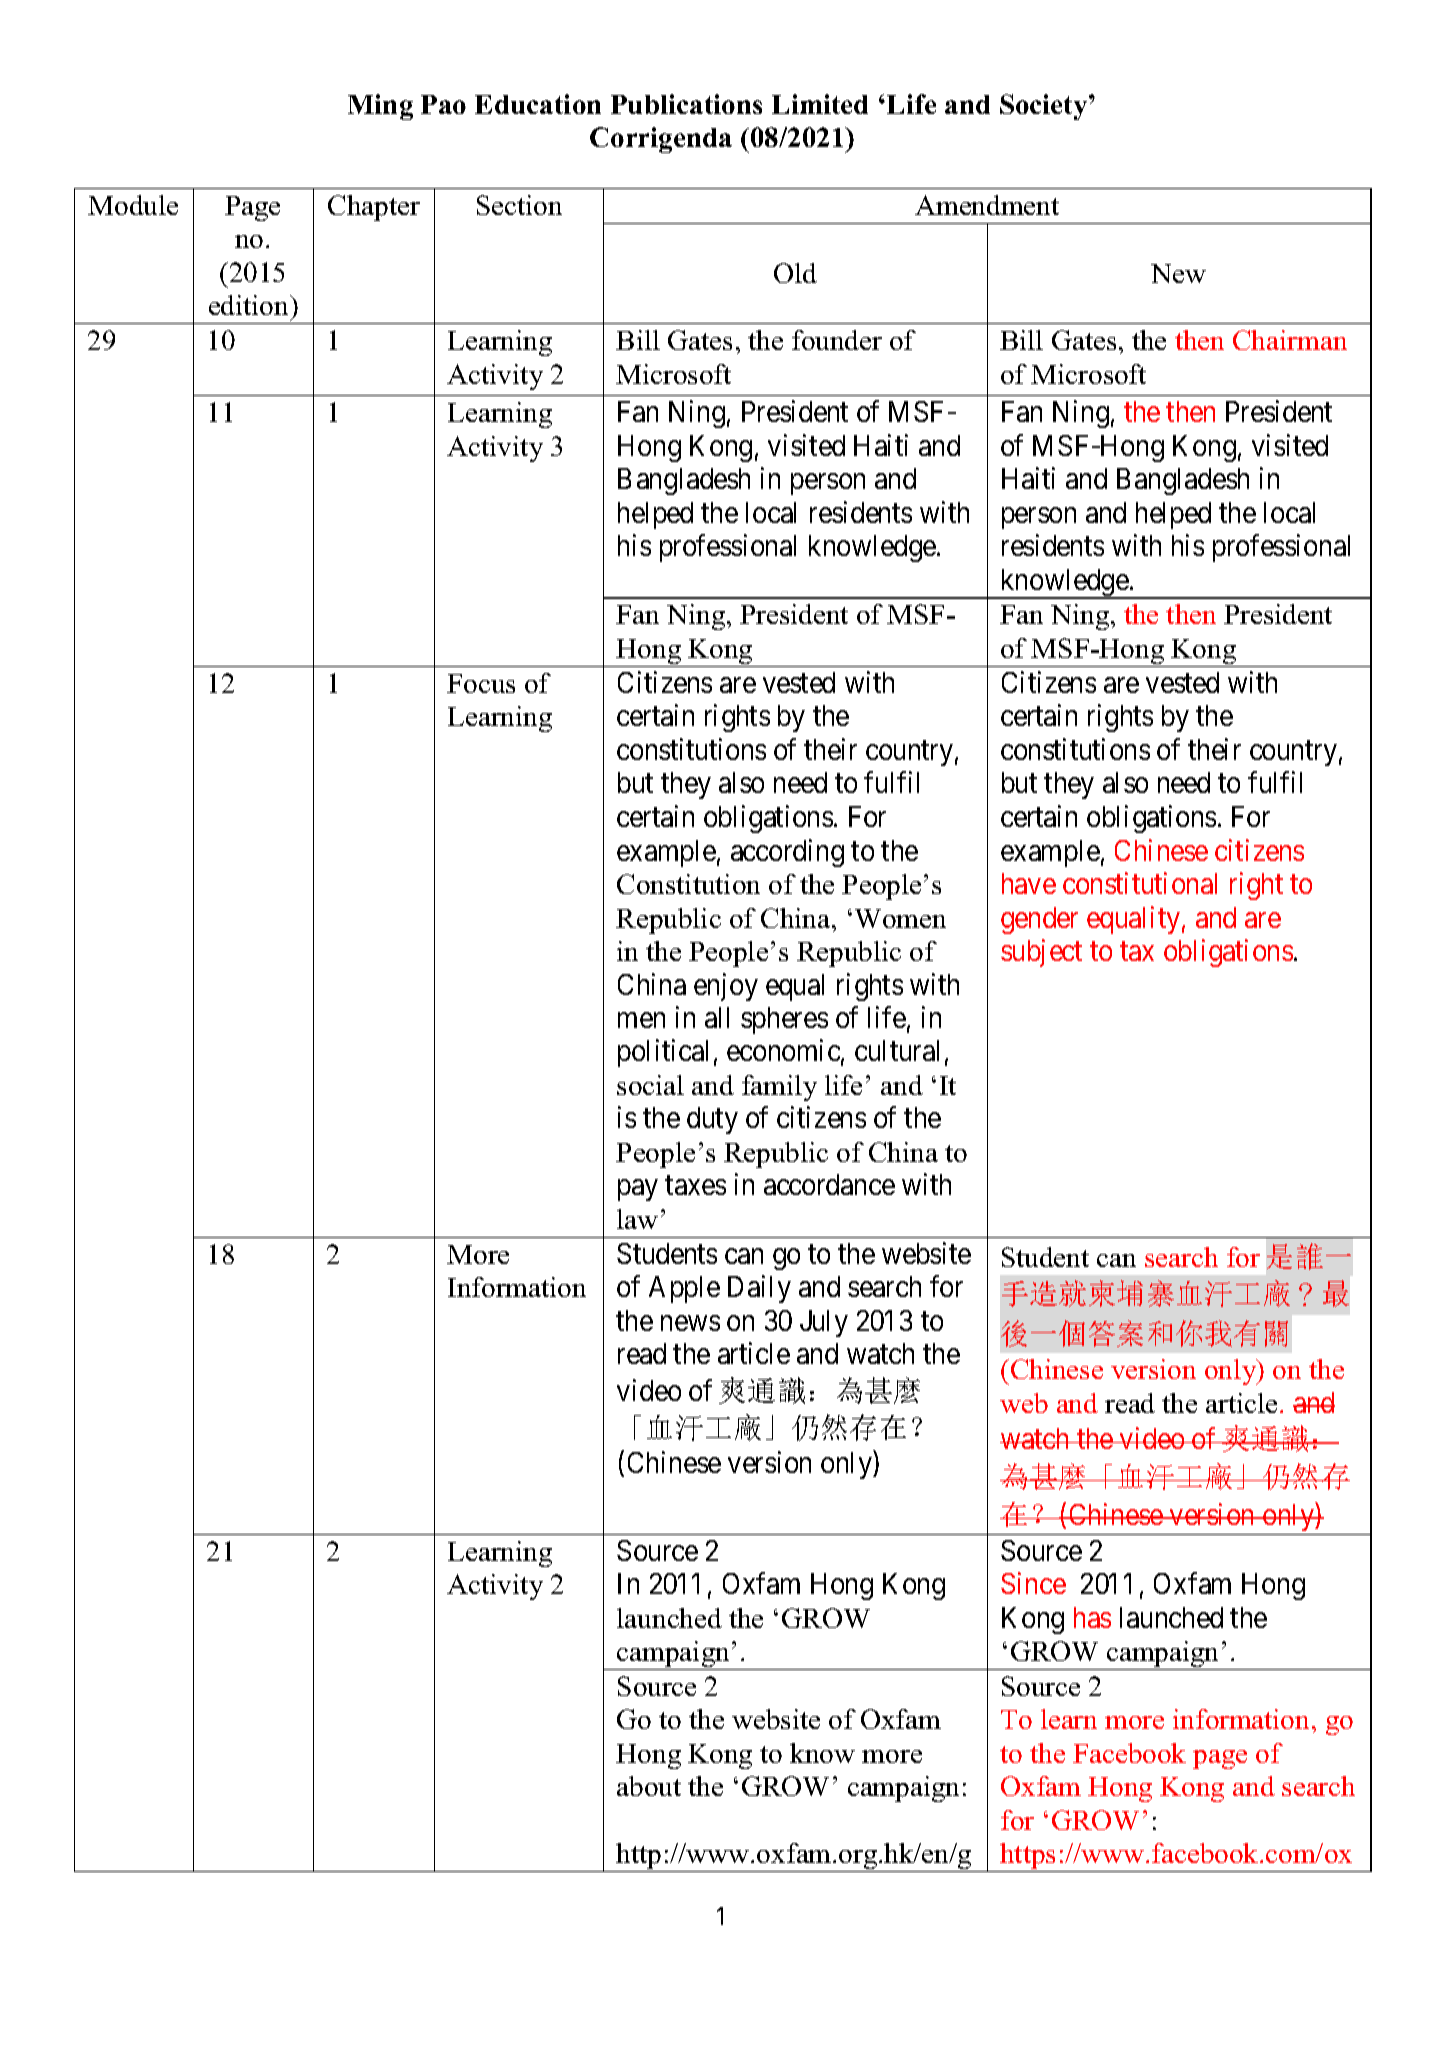 The width and height of the document is (1445, 2045). I want to click on Chapter, so click(374, 208).
